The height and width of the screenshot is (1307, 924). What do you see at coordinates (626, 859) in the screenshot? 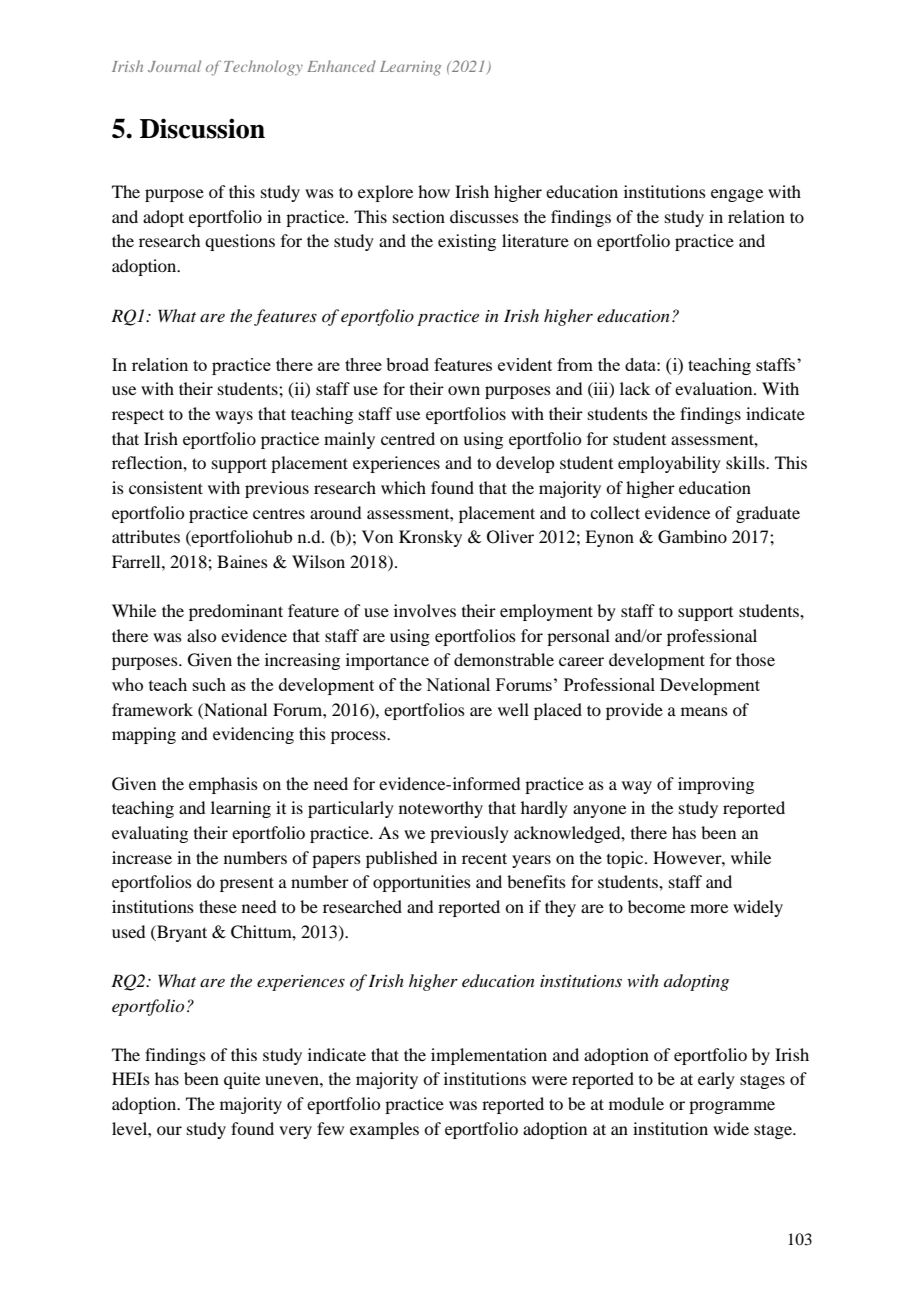
I see `topic` at bounding box center [626, 859].
